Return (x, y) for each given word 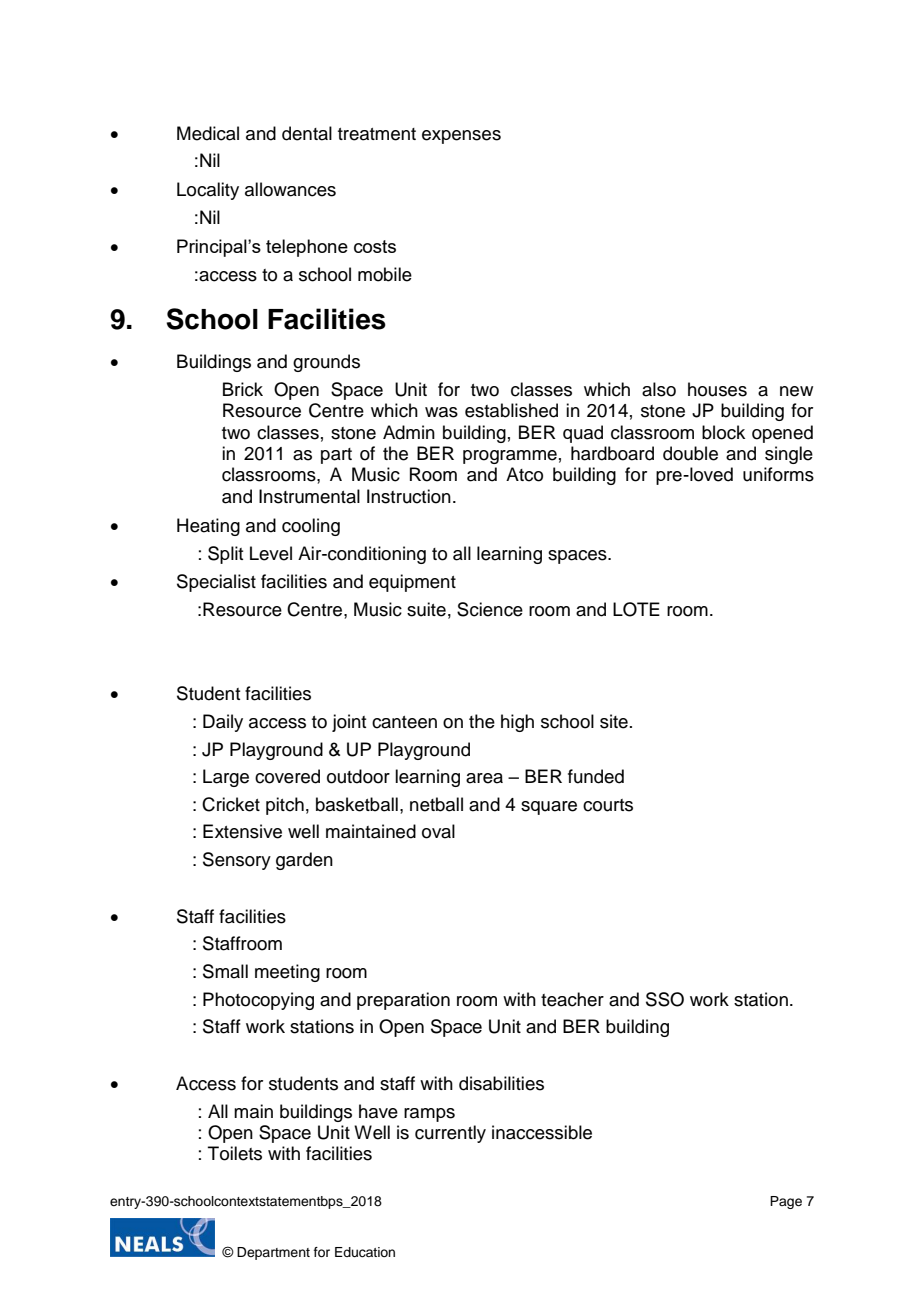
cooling (311, 527)
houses (717, 389)
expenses (461, 137)
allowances (290, 189)
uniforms (778, 474)
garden (304, 861)
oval (438, 831)
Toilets (235, 1153)
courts (608, 805)
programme (510, 457)
